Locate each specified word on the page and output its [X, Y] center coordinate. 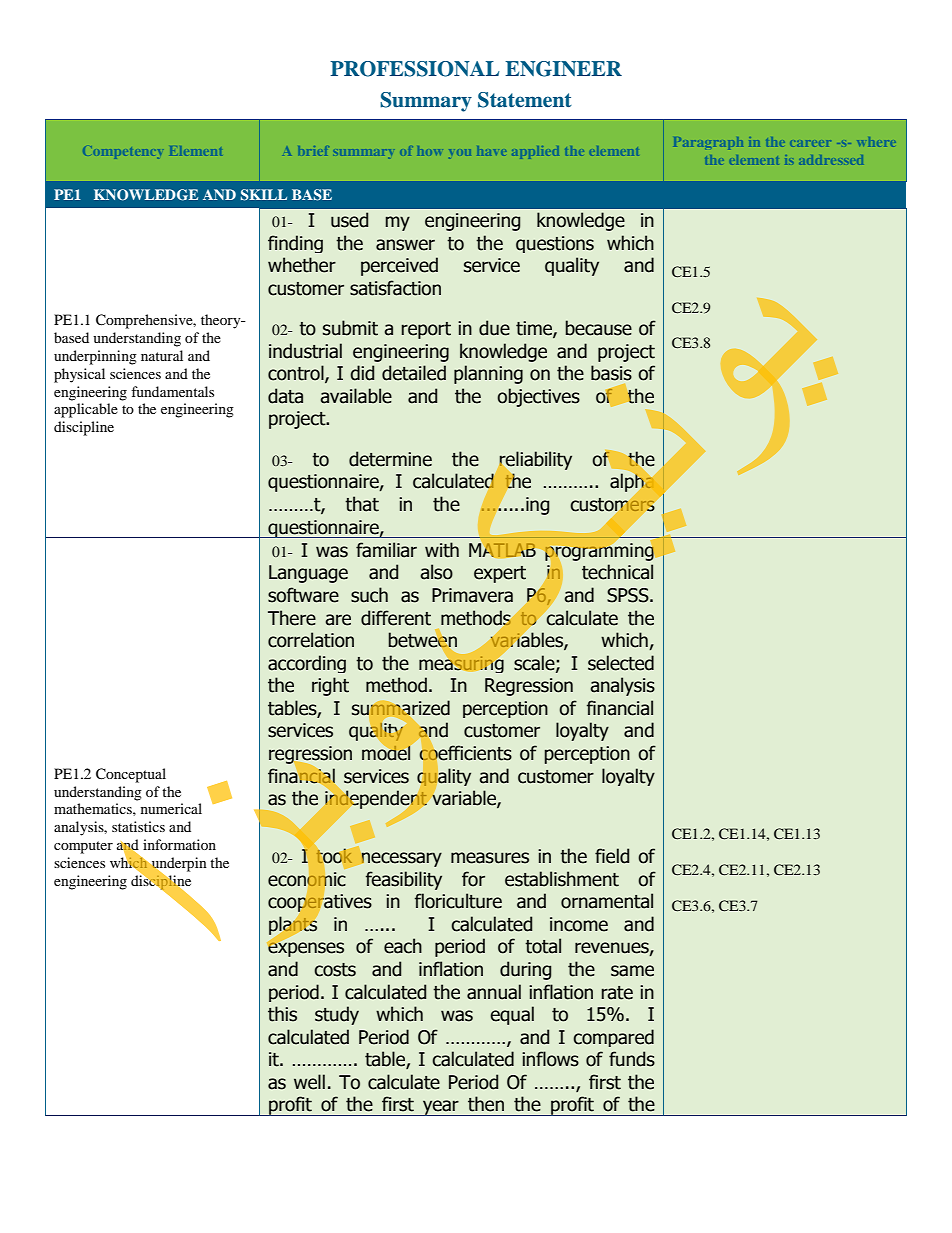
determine [390, 459]
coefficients [465, 753]
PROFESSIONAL [414, 69]
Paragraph [708, 143]
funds [632, 1059]
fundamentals [172, 391]
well [309, 1082]
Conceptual [131, 775]
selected [621, 663]
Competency [122, 153]
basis [611, 373]
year [441, 1108]
